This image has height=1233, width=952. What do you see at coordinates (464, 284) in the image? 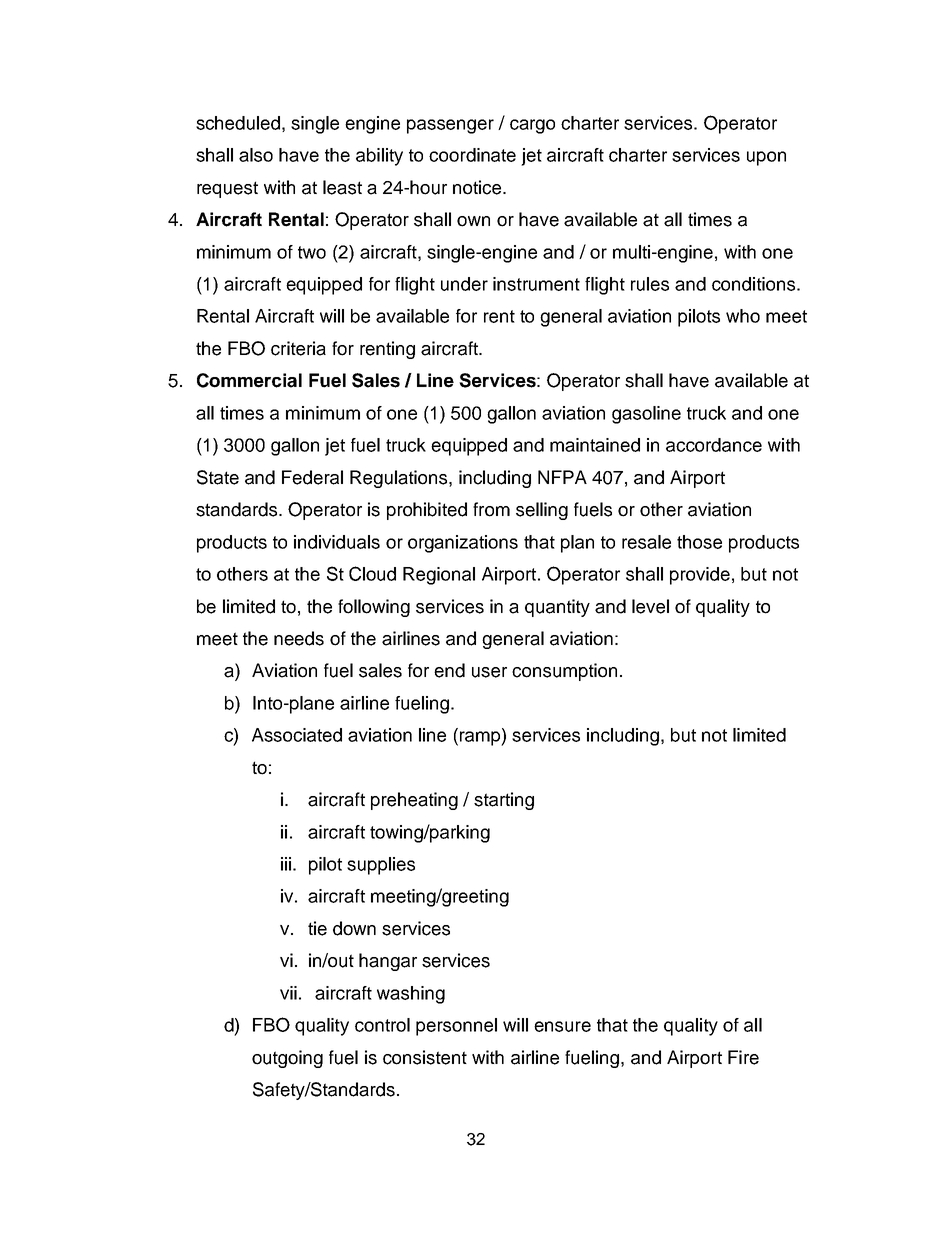
I see `under` at bounding box center [464, 284].
